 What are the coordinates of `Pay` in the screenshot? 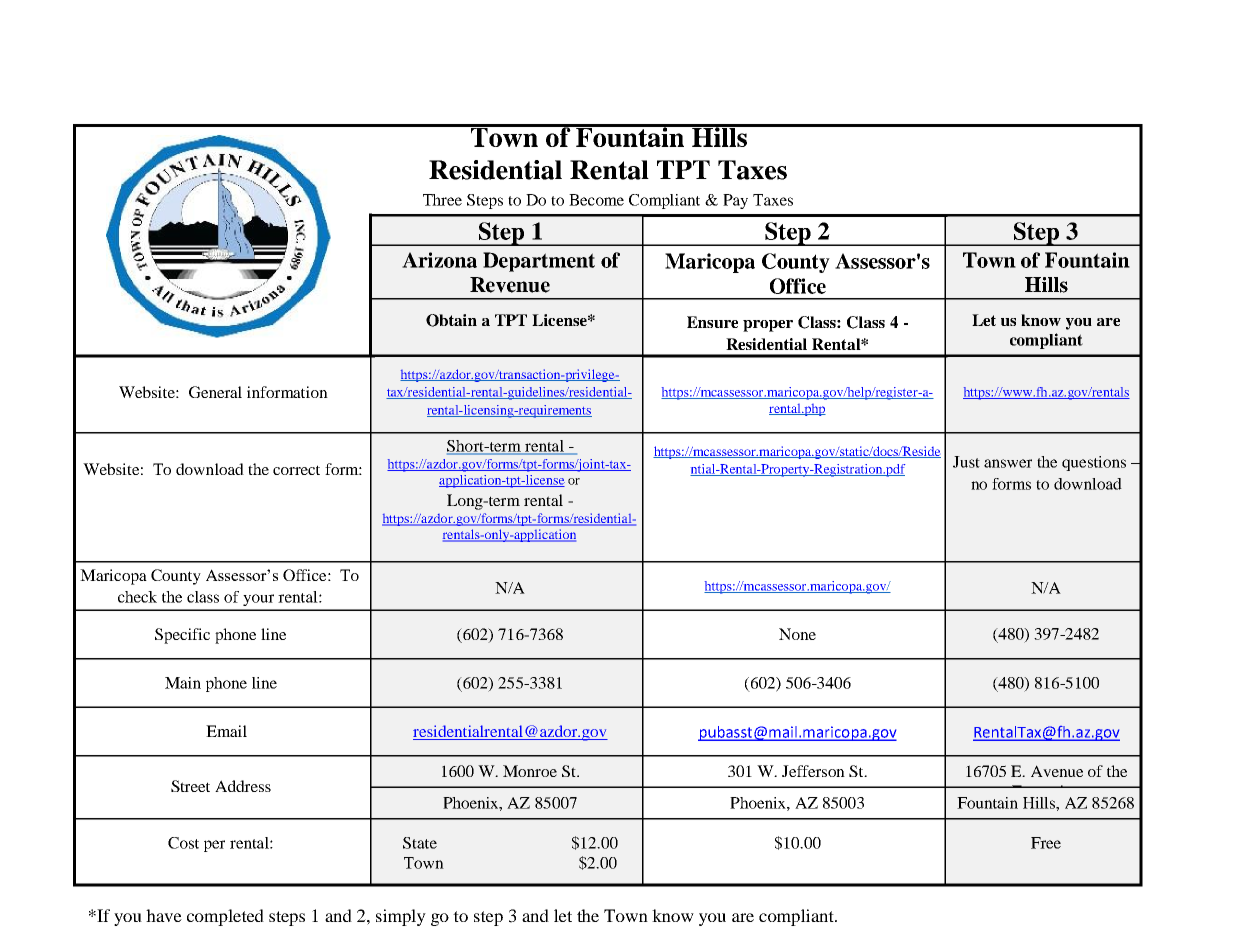 It's located at (735, 201).
